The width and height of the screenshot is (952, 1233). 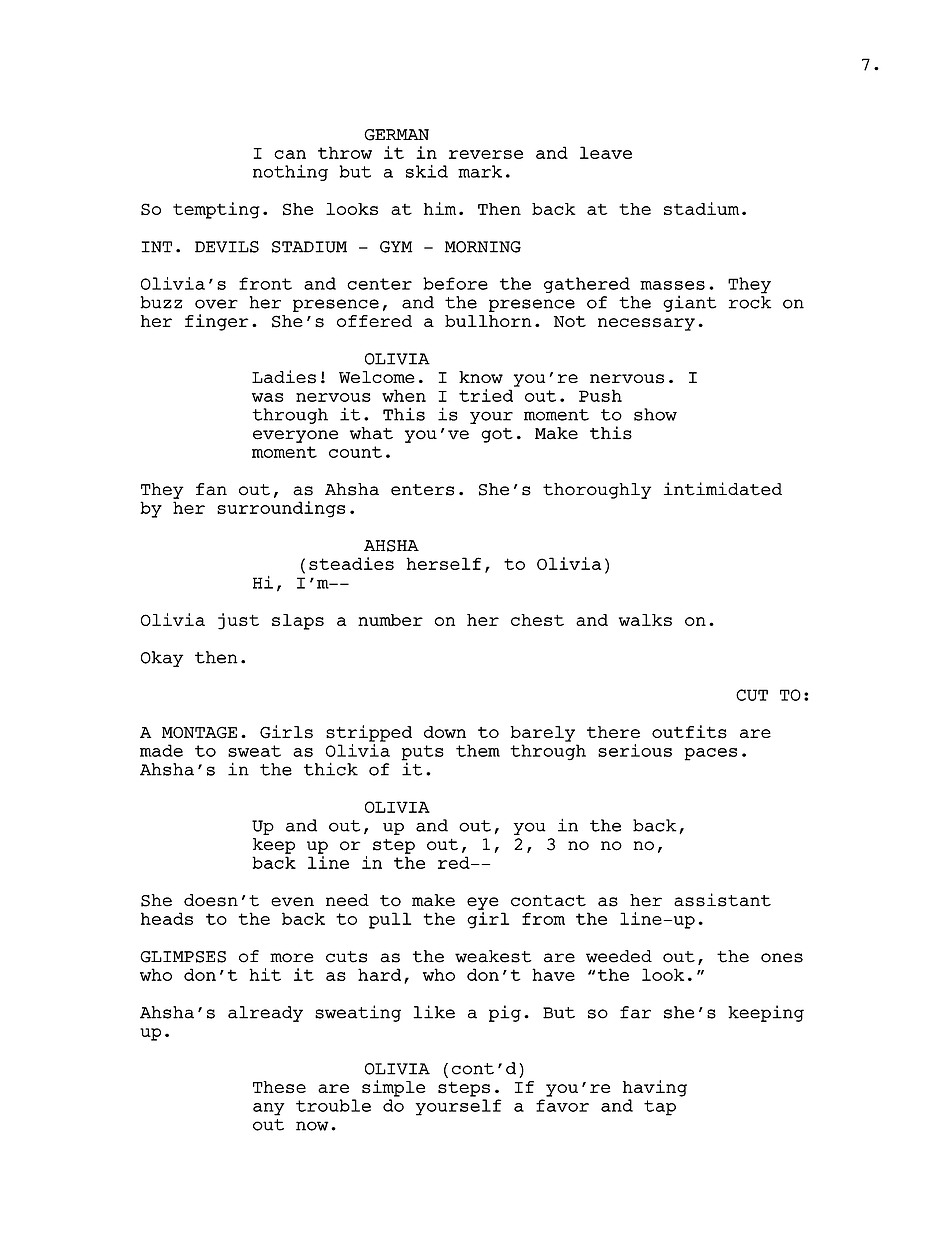 What do you see at coordinates (217, 322) in the screenshot?
I see `finger` at bounding box center [217, 322].
